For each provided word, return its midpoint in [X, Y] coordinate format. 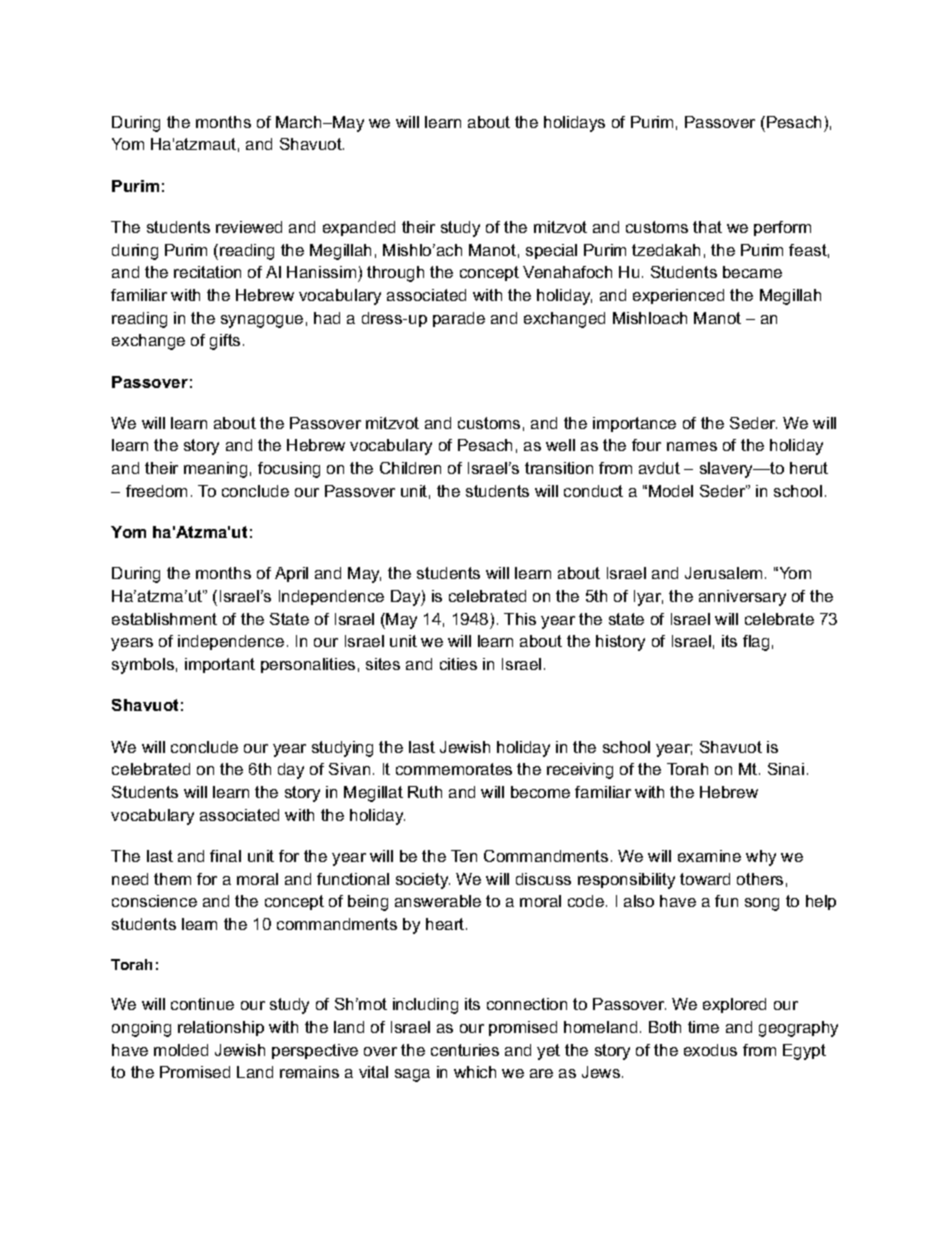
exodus [710, 1050]
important [220, 665]
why [761, 858]
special [551, 251]
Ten [464, 856]
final [225, 856]
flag [756, 643]
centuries [465, 1050]
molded [181, 1050]
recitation [207, 272]
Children [410, 468]
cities [458, 664]
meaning [215, 470]
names [692, 446]
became [752, 272]
